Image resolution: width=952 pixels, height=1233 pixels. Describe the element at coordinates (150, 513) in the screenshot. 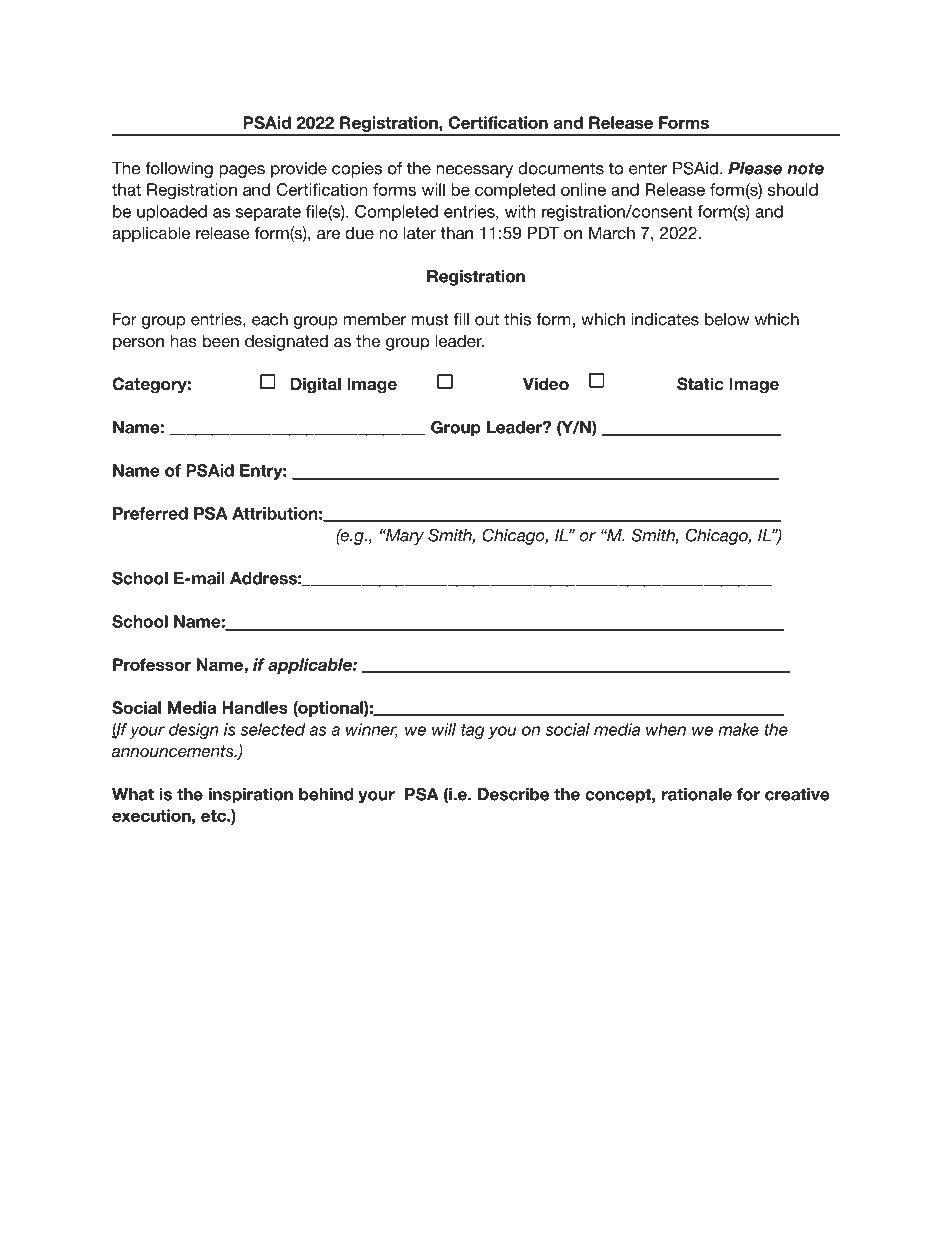

I see `Preferred` at that location.
